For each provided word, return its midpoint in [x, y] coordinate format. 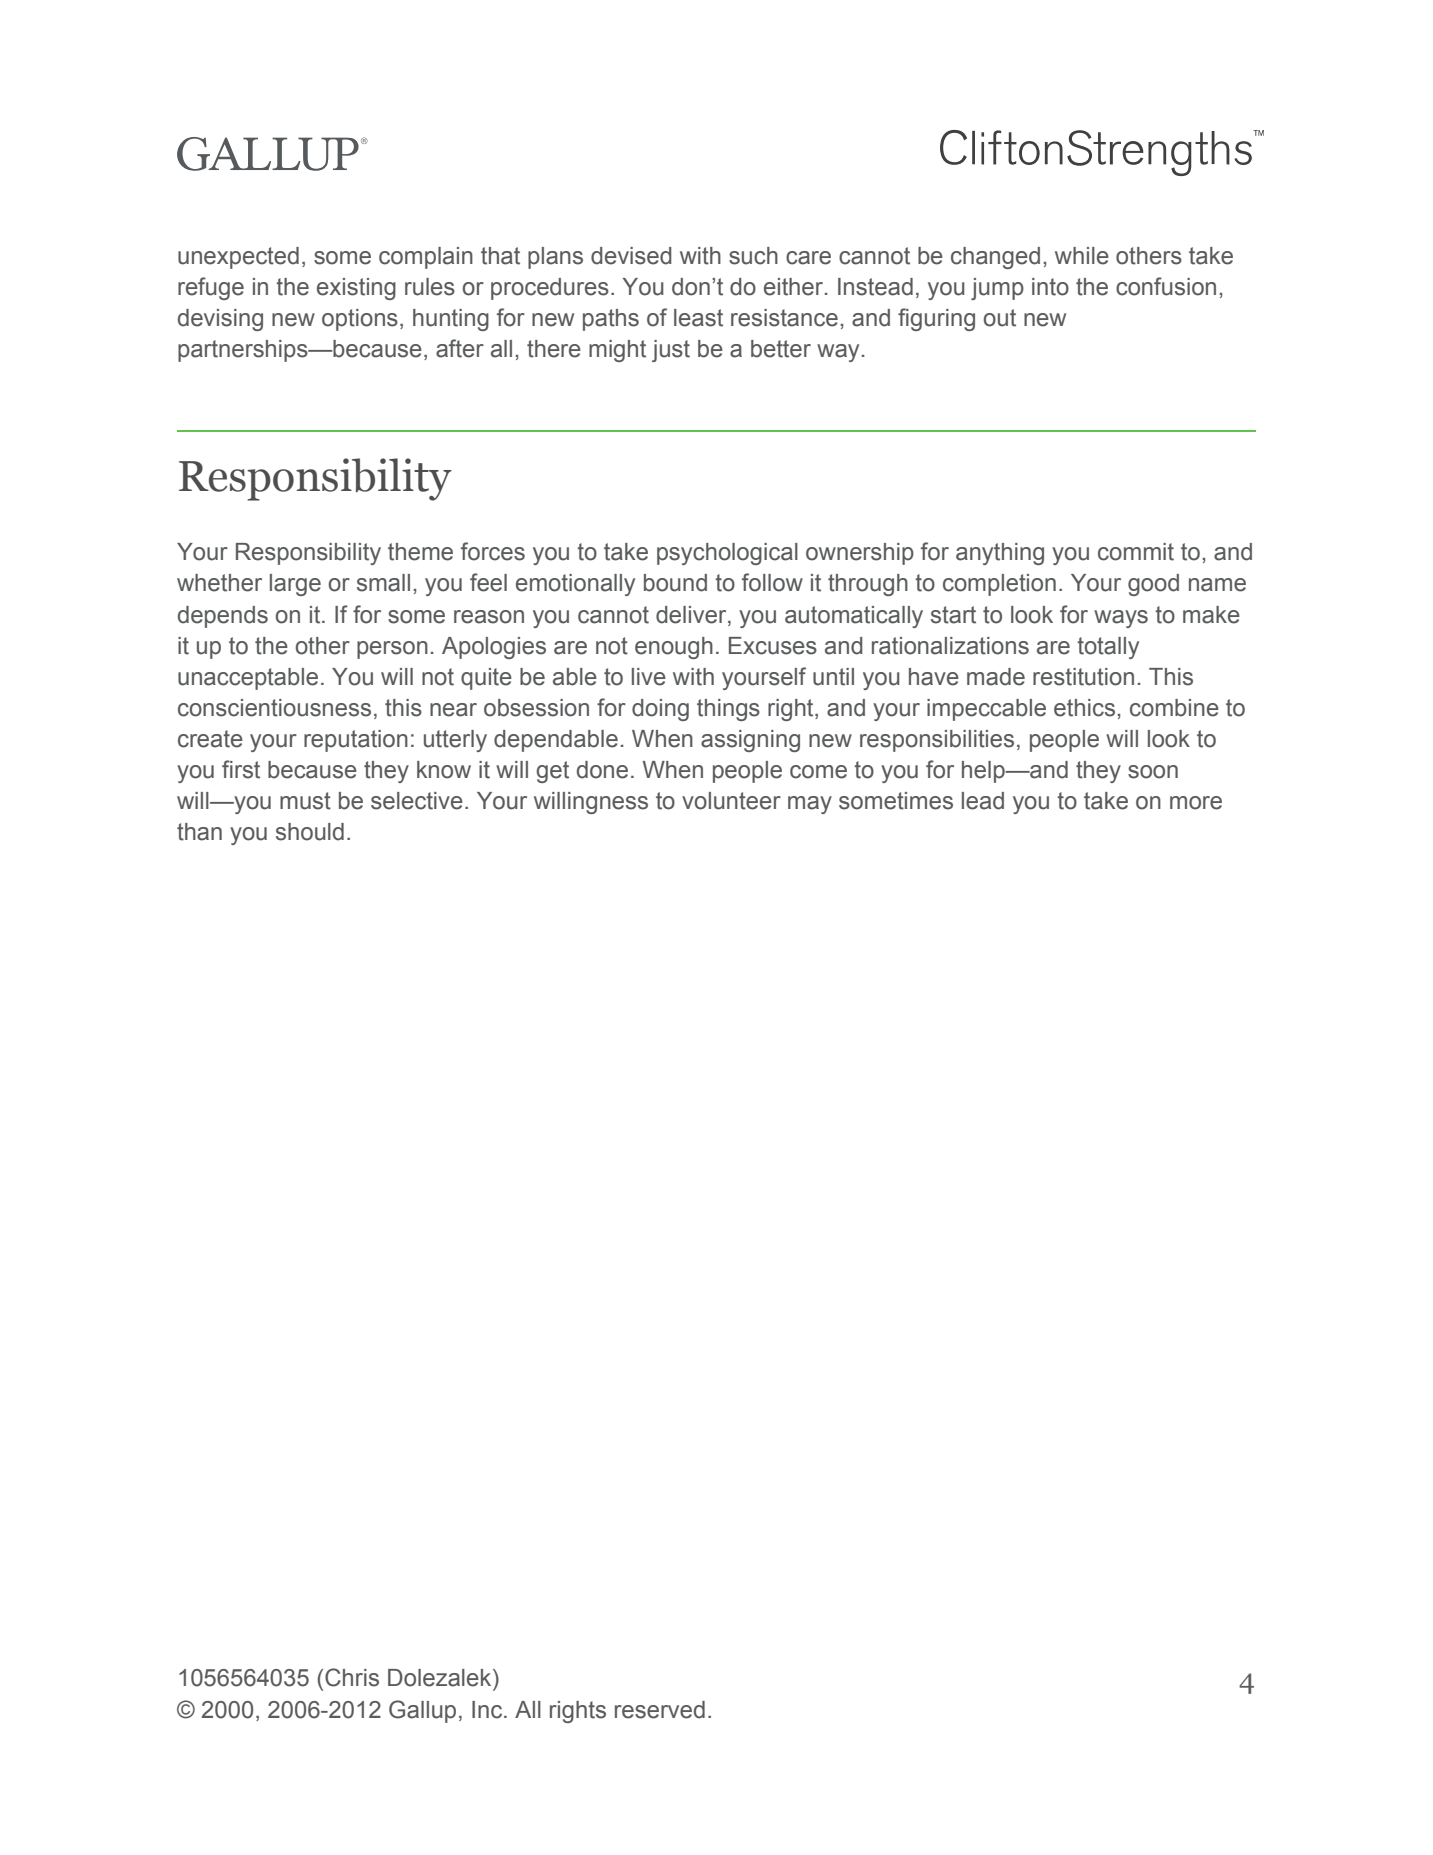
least [698, 318]
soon [1153, 772]
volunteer [731, 801]
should [310, 832]
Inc [488, 1710]
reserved [660, 1710]
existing [356, 289]
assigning [750, 741]
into [1050, 287]
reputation [356, 741]
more [1196, 803]
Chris [352, 1677]
